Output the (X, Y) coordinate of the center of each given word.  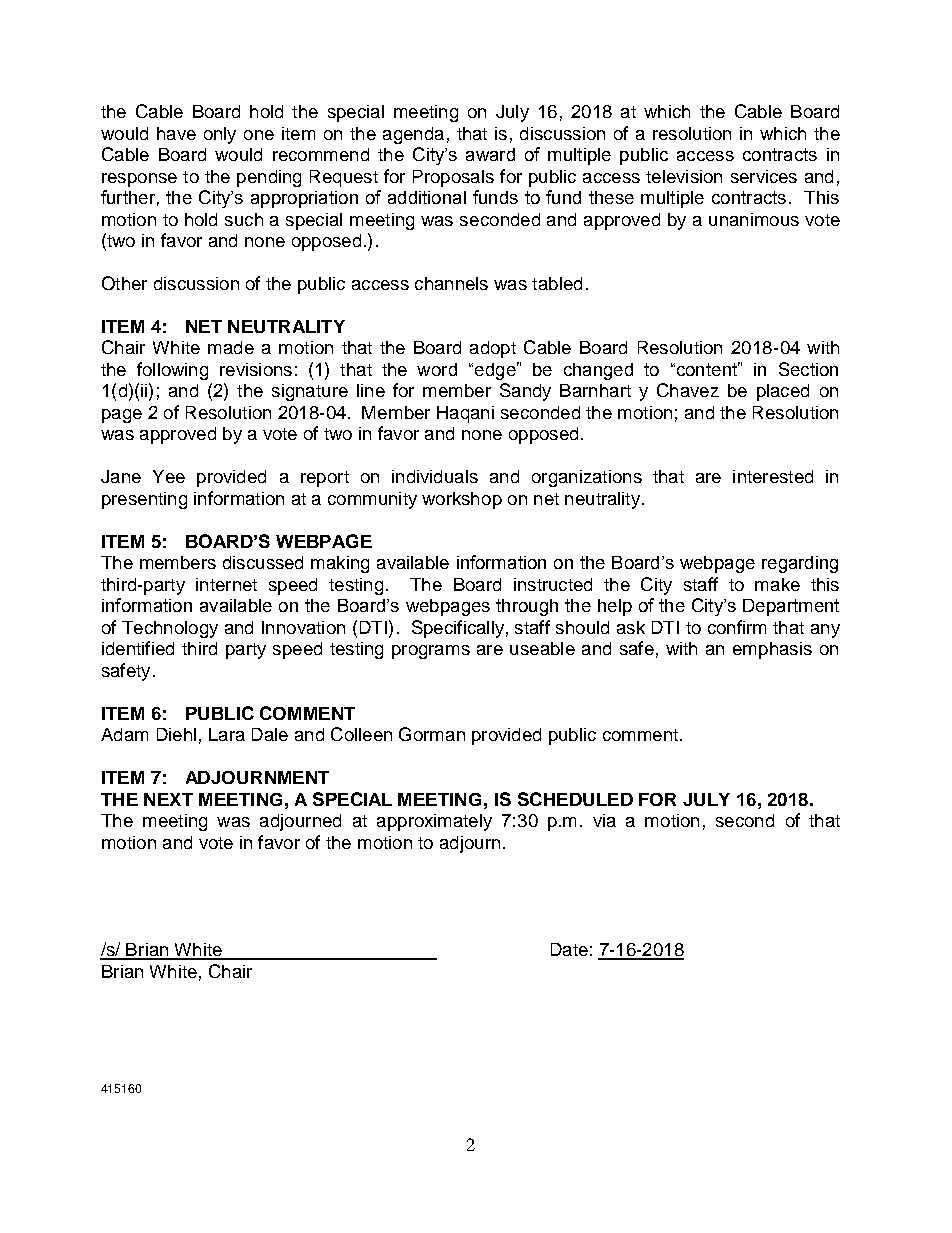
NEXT (168, 799)
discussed (263, 562)
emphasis (772, 650)
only (220, 135)
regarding (800, 564)
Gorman (432, 734)
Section (808, 369)
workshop (462, 500)
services (764, 176)
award (490, 154)
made (231, 347)
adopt (493, 349)
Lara (227, 734)
